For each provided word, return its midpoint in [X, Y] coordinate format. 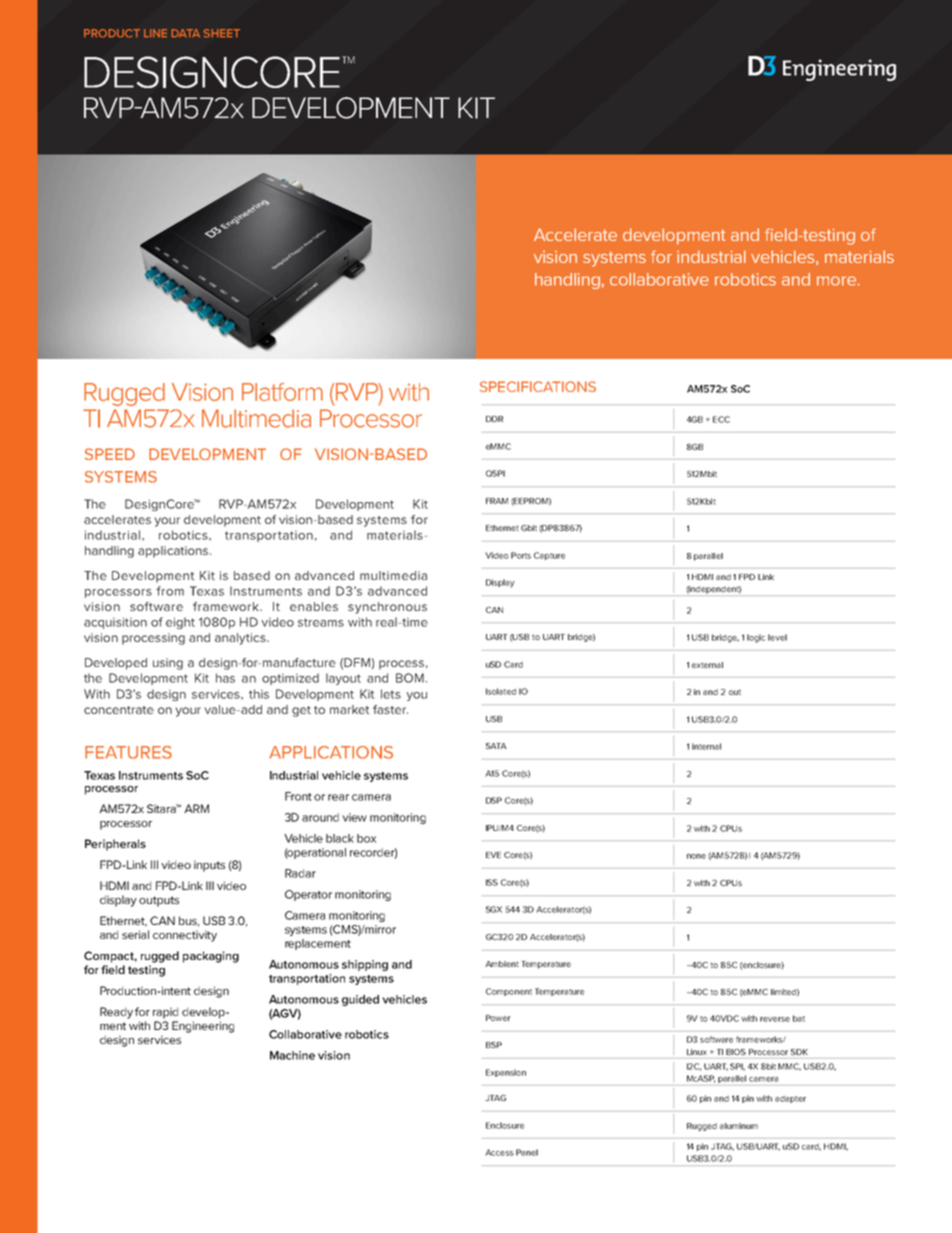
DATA [186, 33]
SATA [496, 746]
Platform [282, 392]
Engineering [203, 1027]
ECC [721, 419]
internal [706, 746]
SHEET [221, 33]
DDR [494, 419]
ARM [196, 808]
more [837, 281]
